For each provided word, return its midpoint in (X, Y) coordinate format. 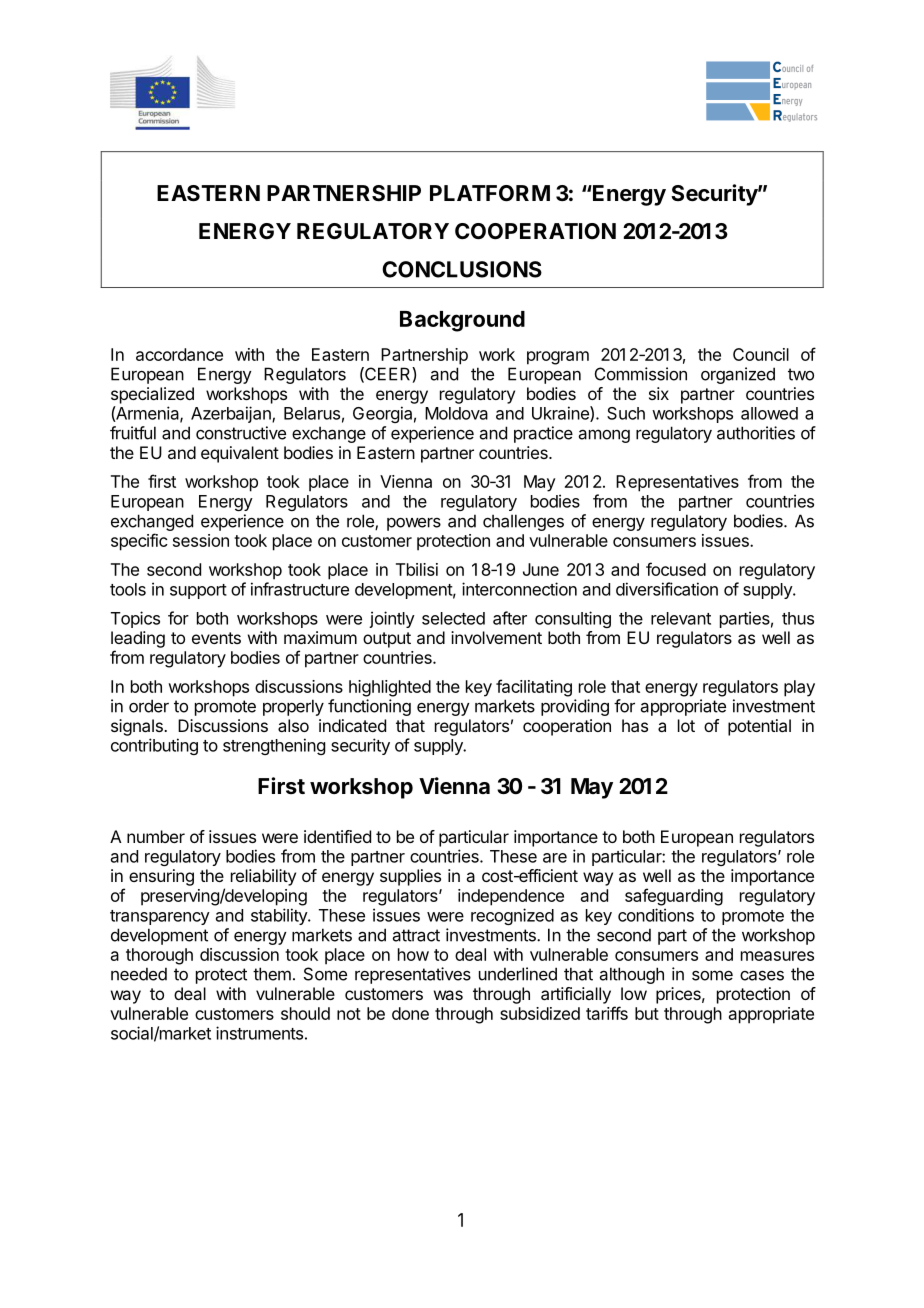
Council (761, 354)
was (448, 995)
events (216, 638)
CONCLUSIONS (462, 269)
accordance (179, 354)
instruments (259, 1033)
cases (762, 975)
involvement (496, 637)
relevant (681, 618)
